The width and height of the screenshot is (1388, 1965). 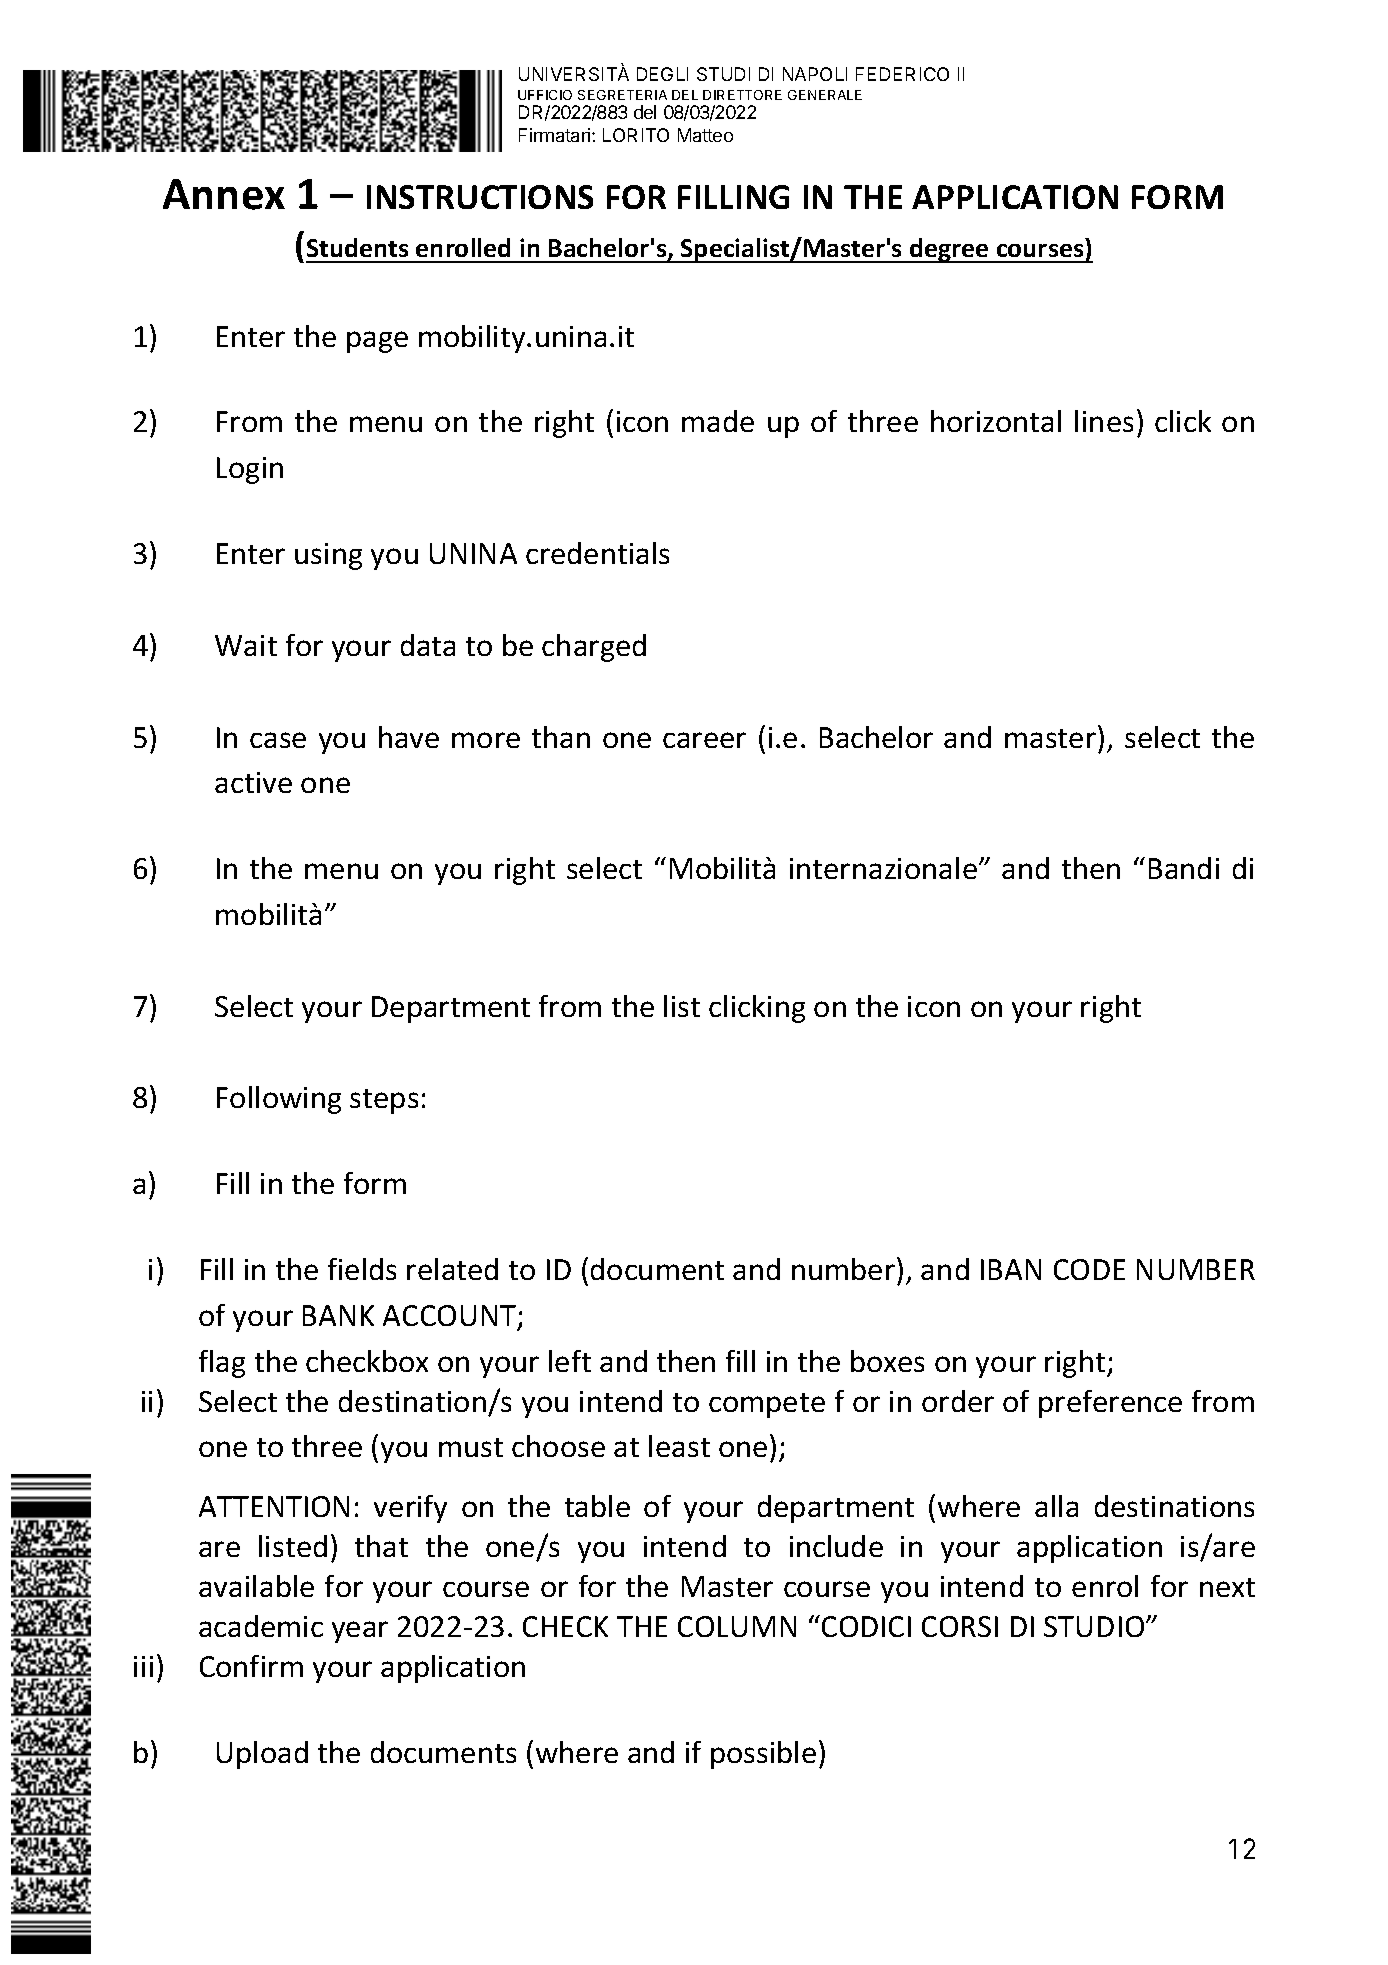 I want to click on career, so click(x=704, y=740).
